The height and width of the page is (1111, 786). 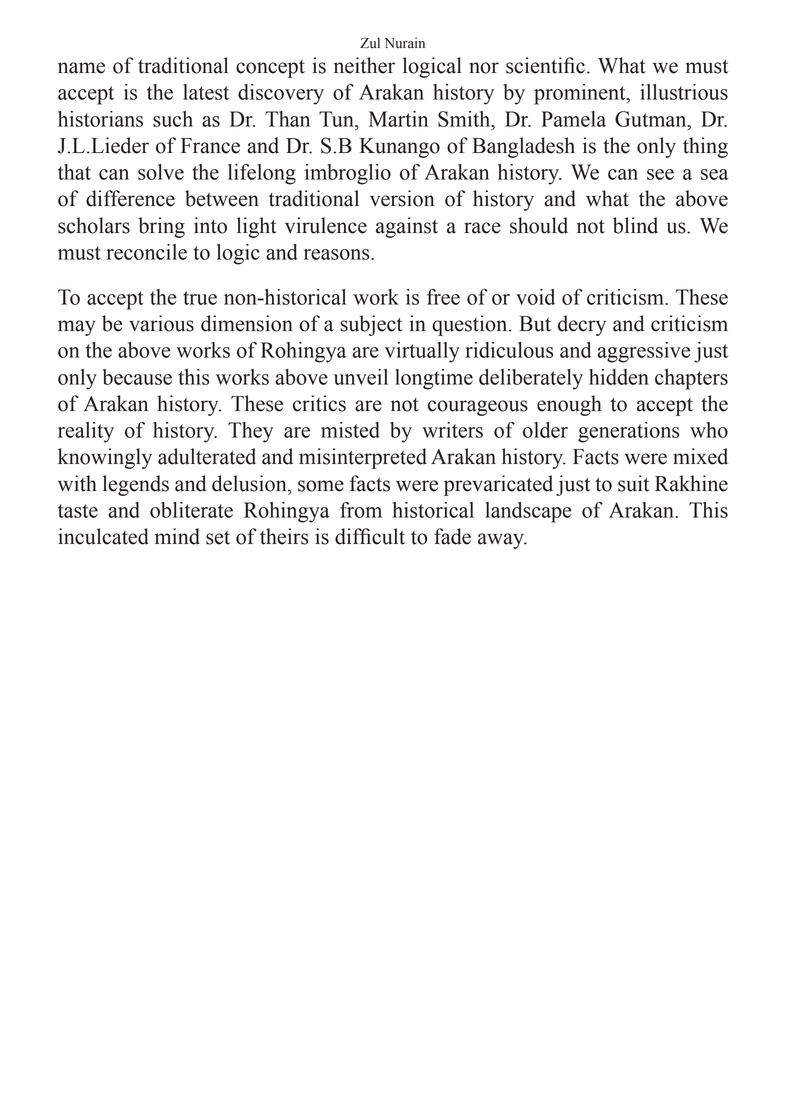 I want to click on because, so click(x=137, y=377).
